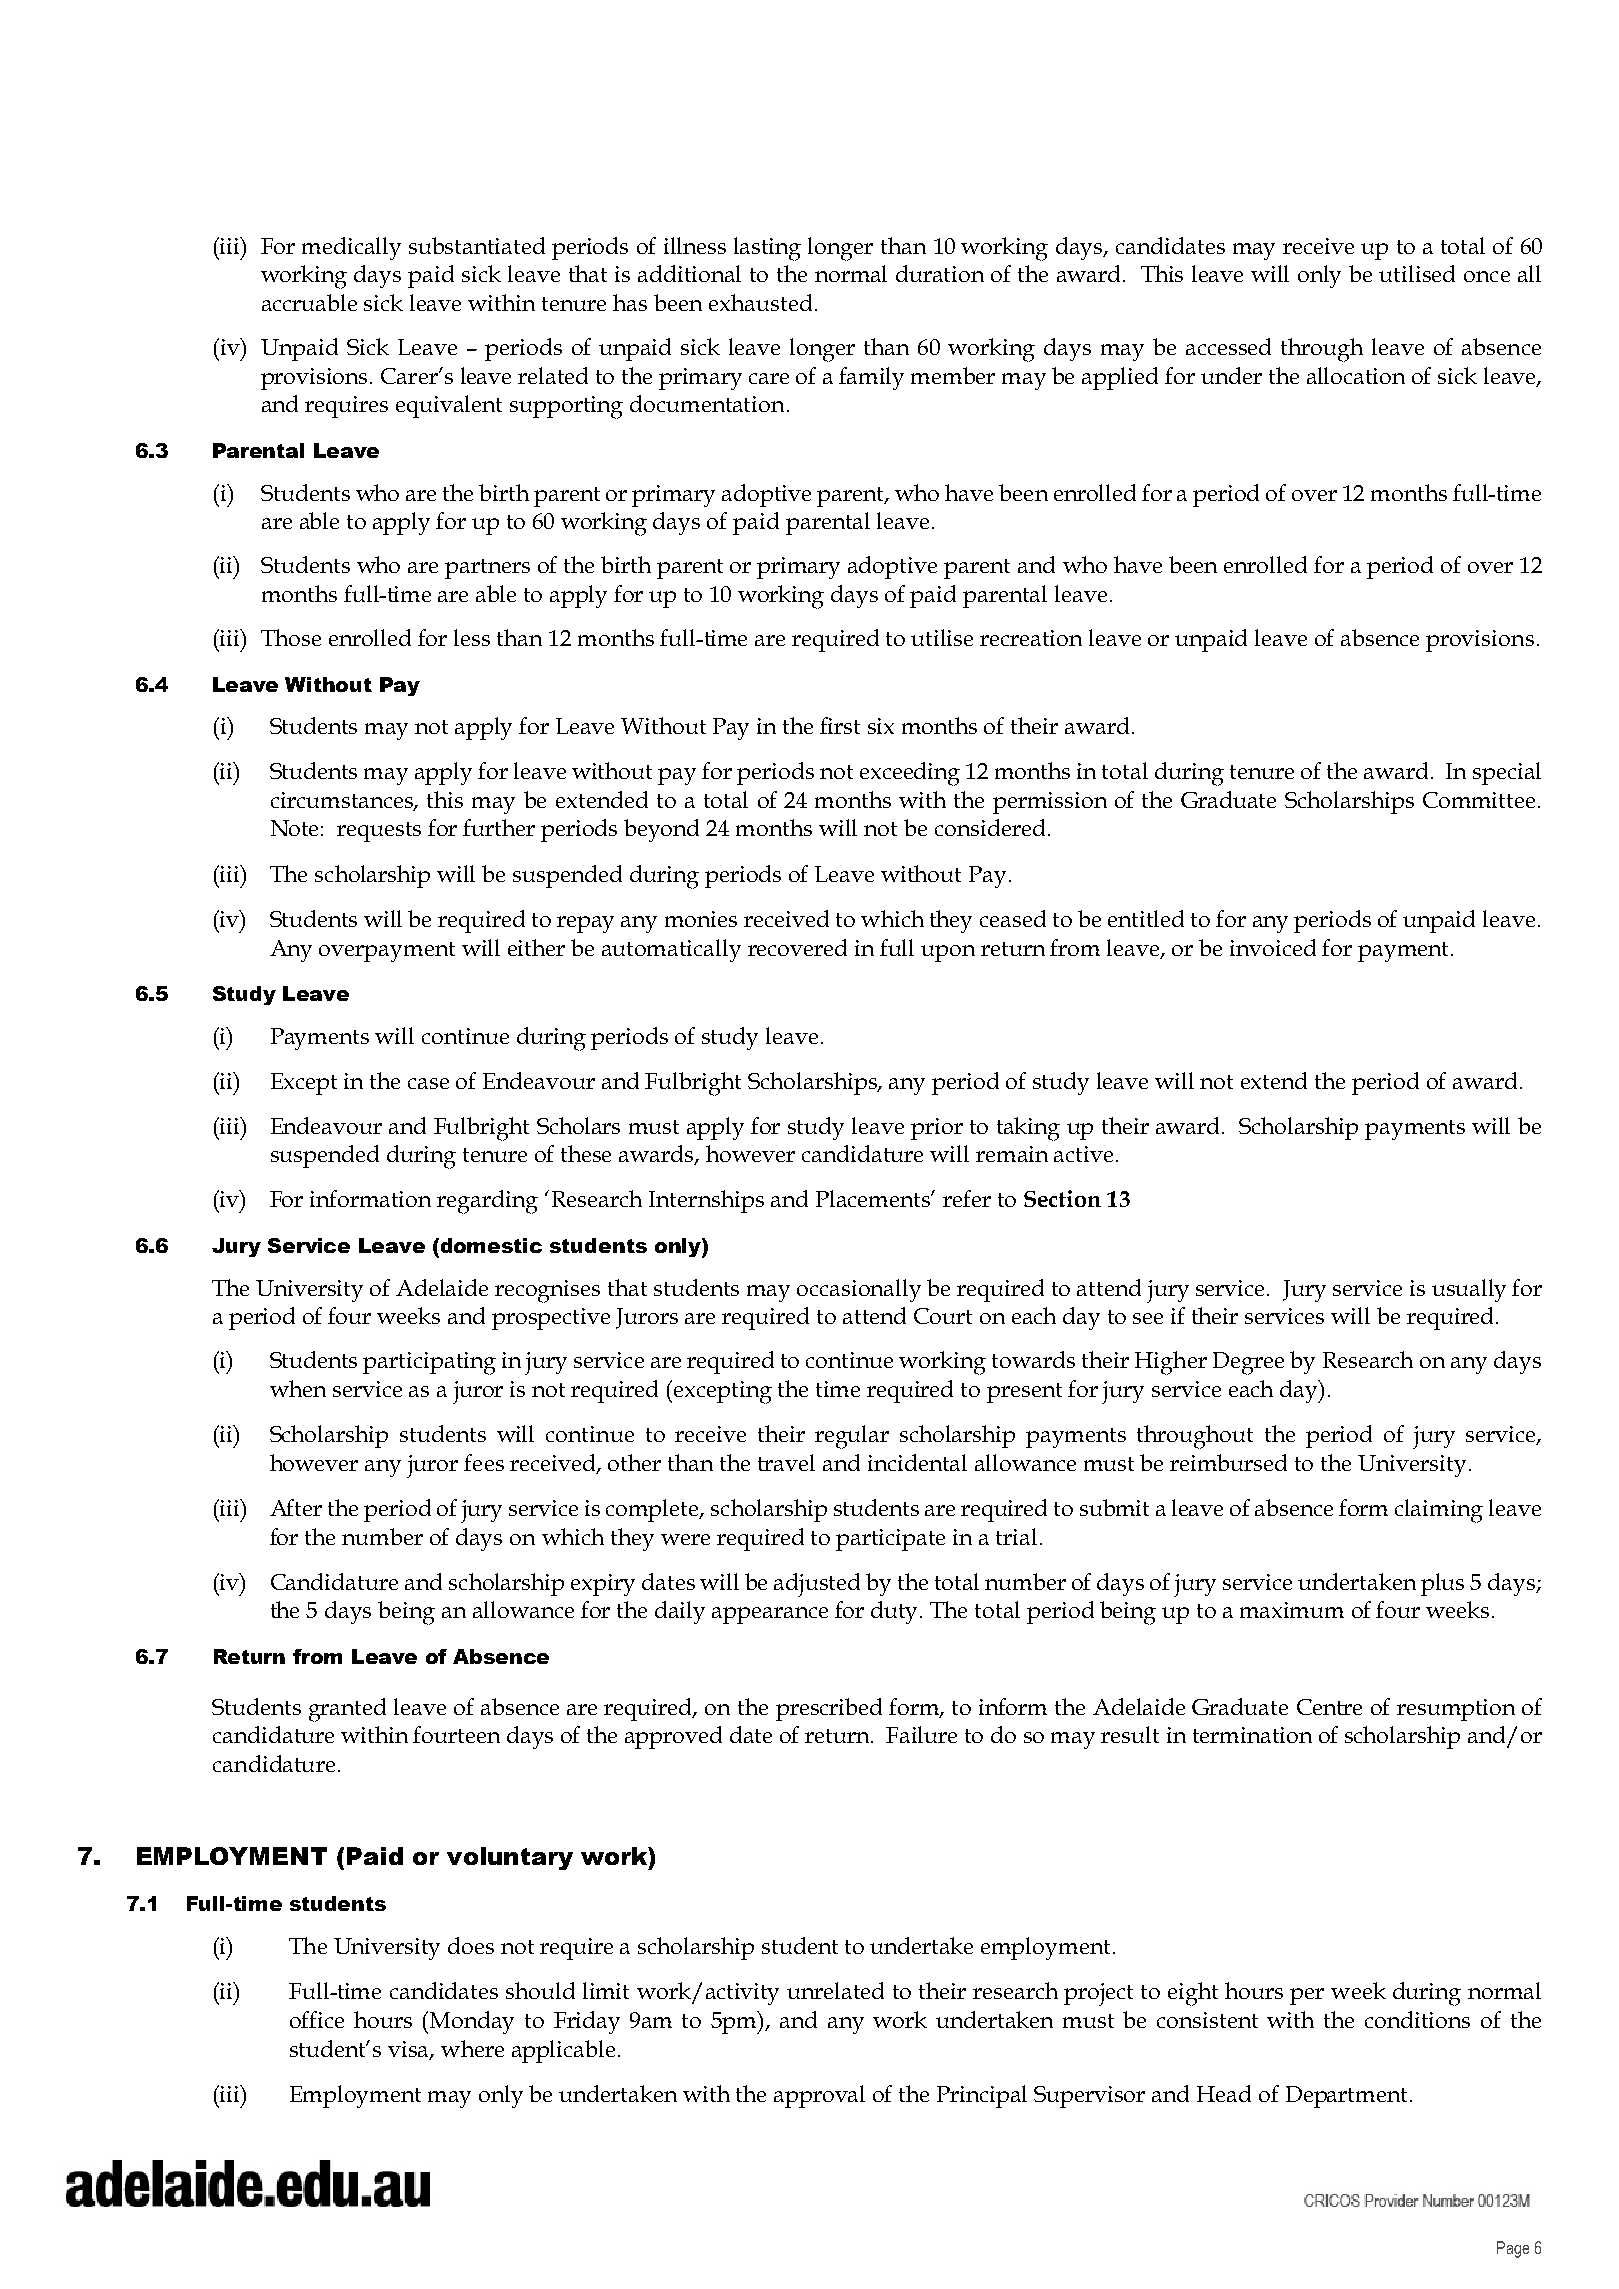 The width and height of the page is (1619, 2289). I want to click on substantiated, so click(477, 245).
